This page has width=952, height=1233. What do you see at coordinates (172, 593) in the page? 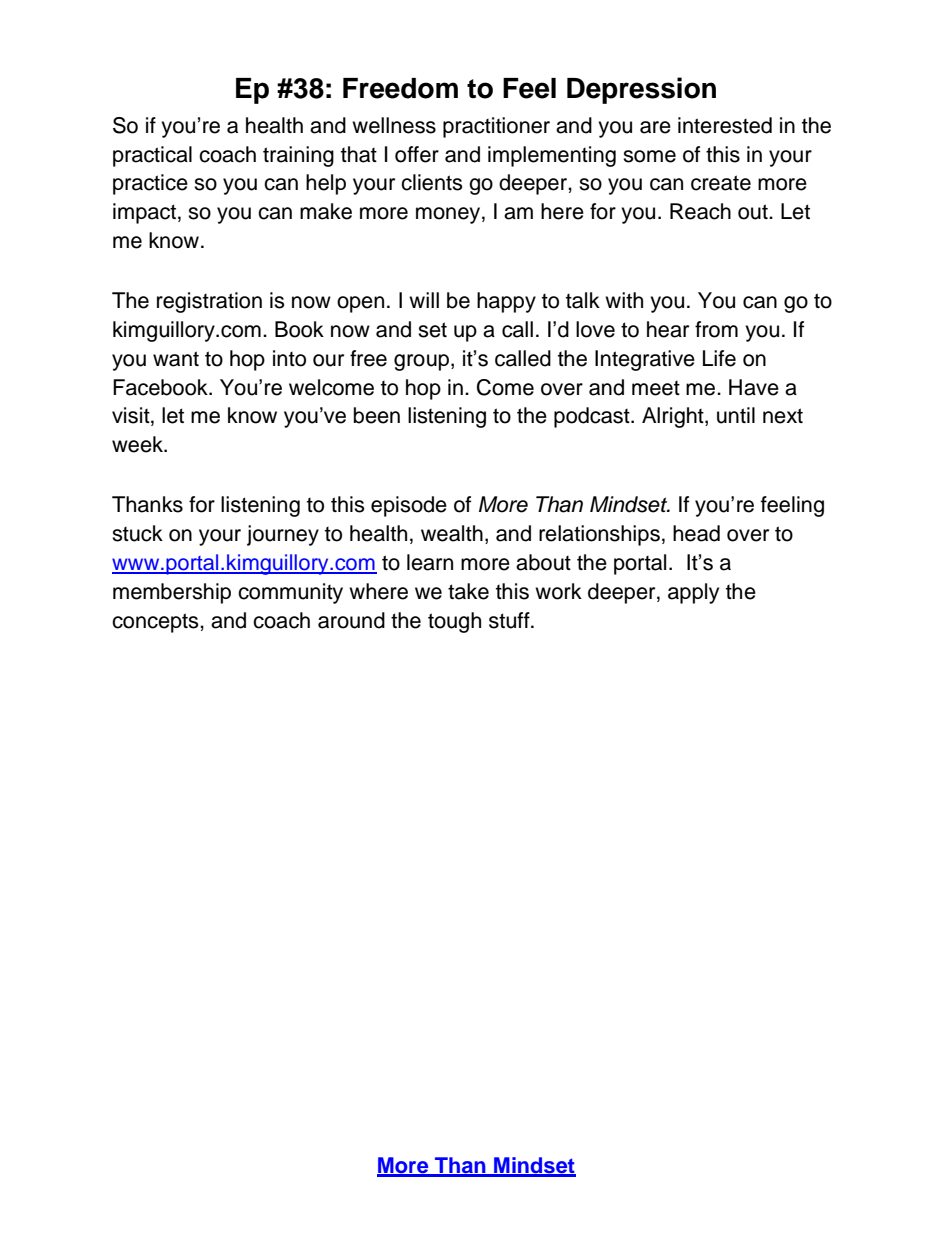
I see `membership` at bounding box center [172, 593].
